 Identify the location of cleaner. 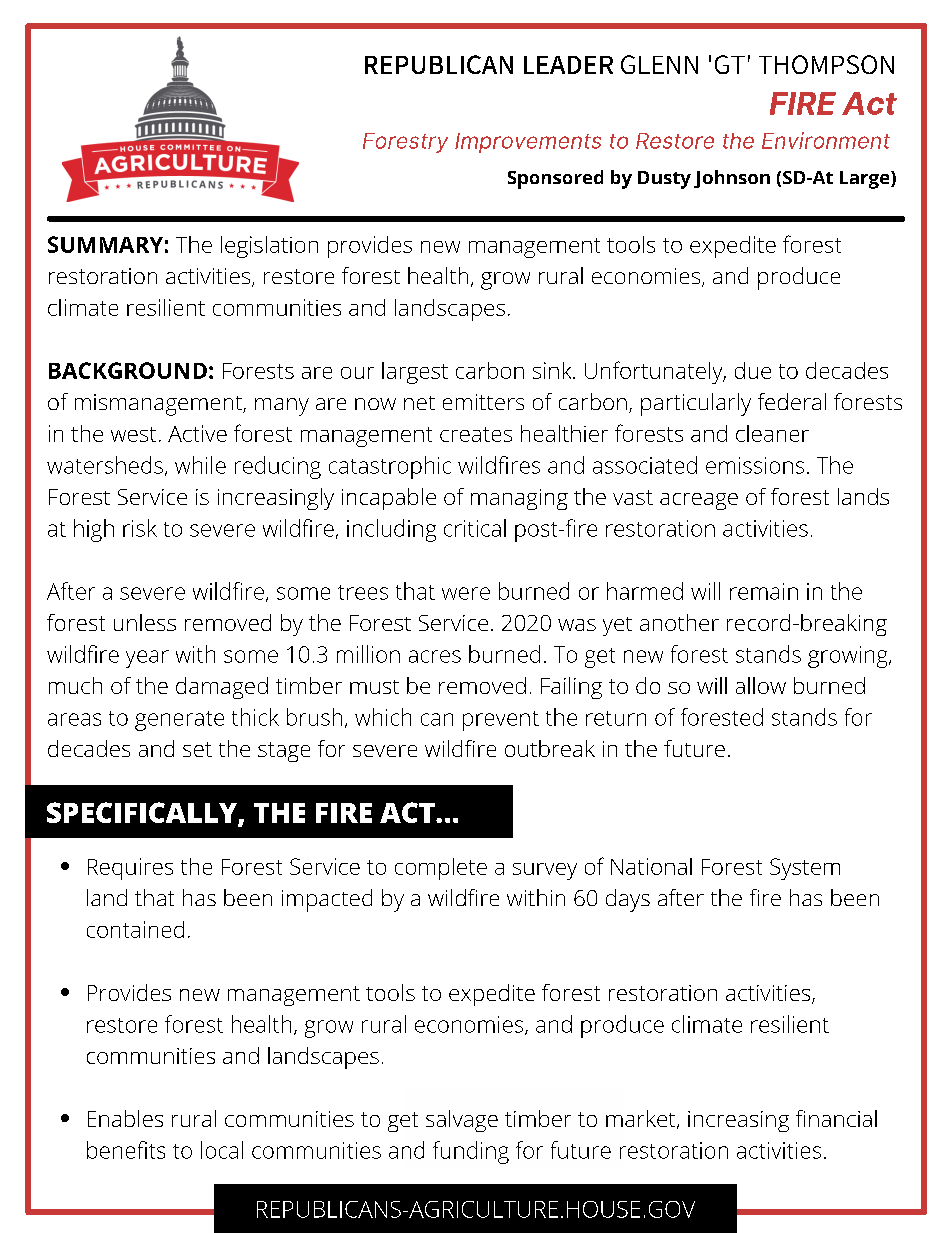
(772, 433).
